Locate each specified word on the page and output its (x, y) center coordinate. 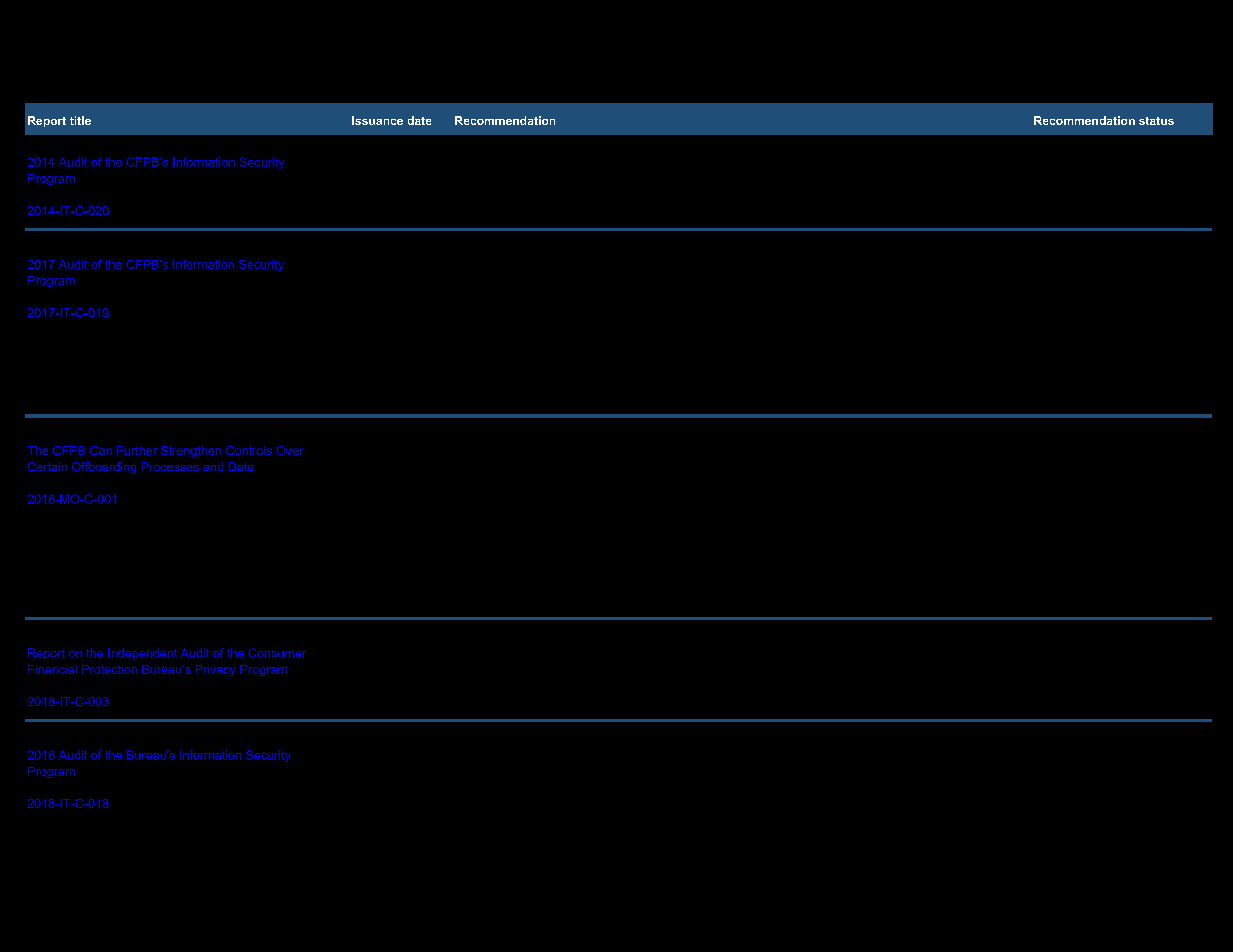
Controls (249, 450)
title (80, 120)
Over (290, 450)
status (1156, 121)
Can (101, 450)
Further (137, 450)
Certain (47, 466)
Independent (142, 654)
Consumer (277, 653)
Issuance (377, 120)
